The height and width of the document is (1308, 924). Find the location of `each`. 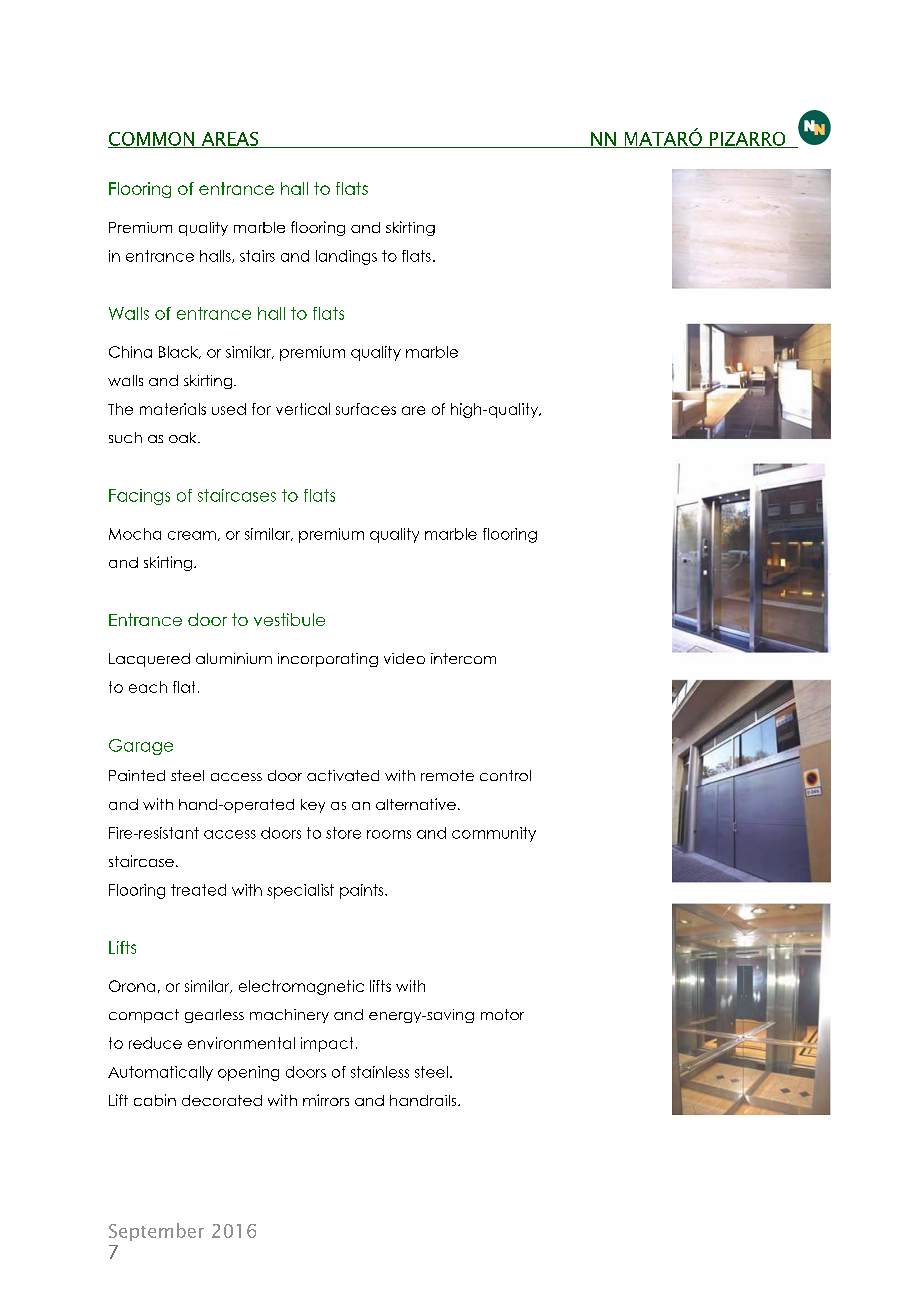

each is located at coordinates (148, 687).
